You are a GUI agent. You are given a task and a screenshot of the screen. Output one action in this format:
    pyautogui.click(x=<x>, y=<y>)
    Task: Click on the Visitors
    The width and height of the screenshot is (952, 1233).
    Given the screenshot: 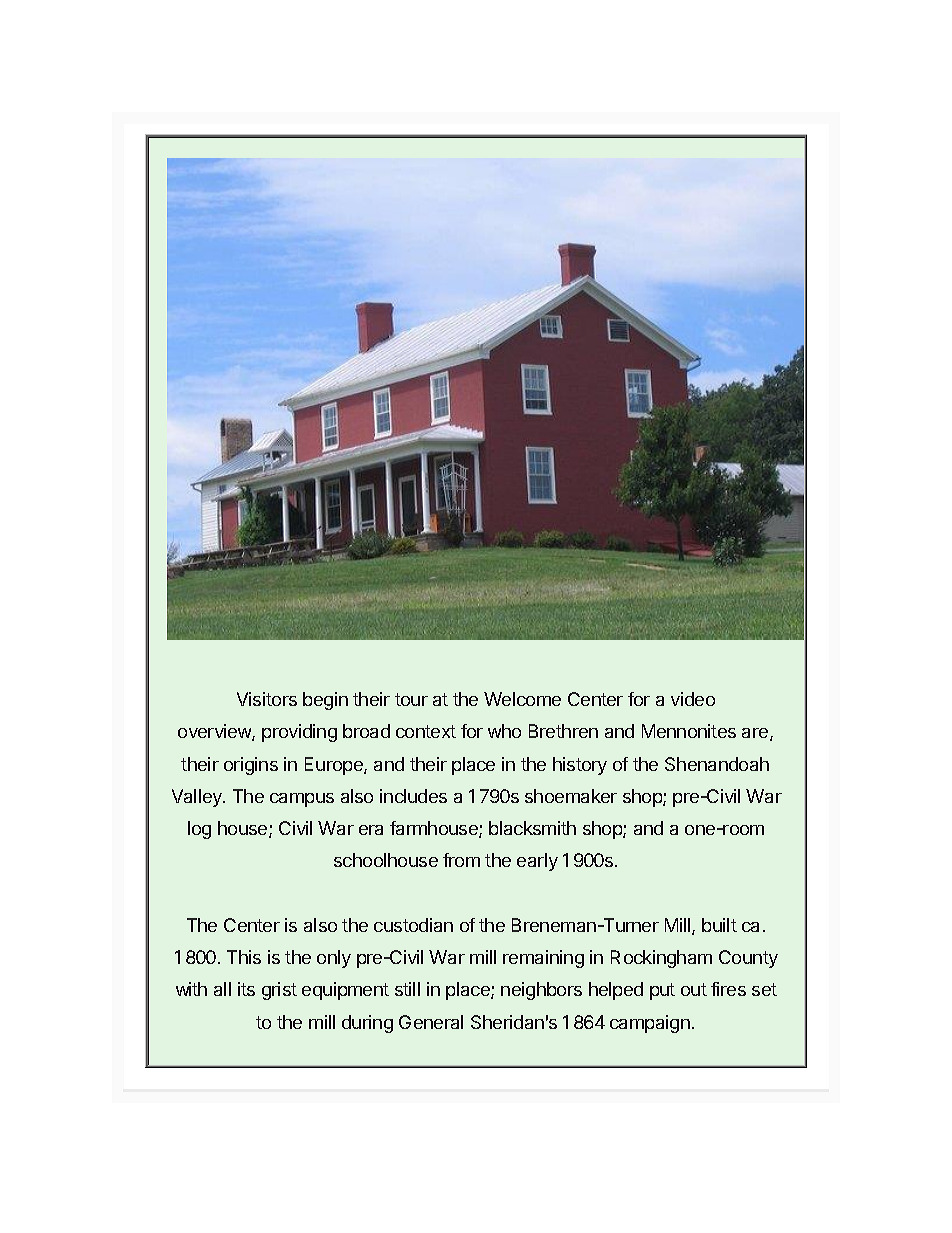 What is the action you would take?
    pyautogui.click(x=267, y=699)
